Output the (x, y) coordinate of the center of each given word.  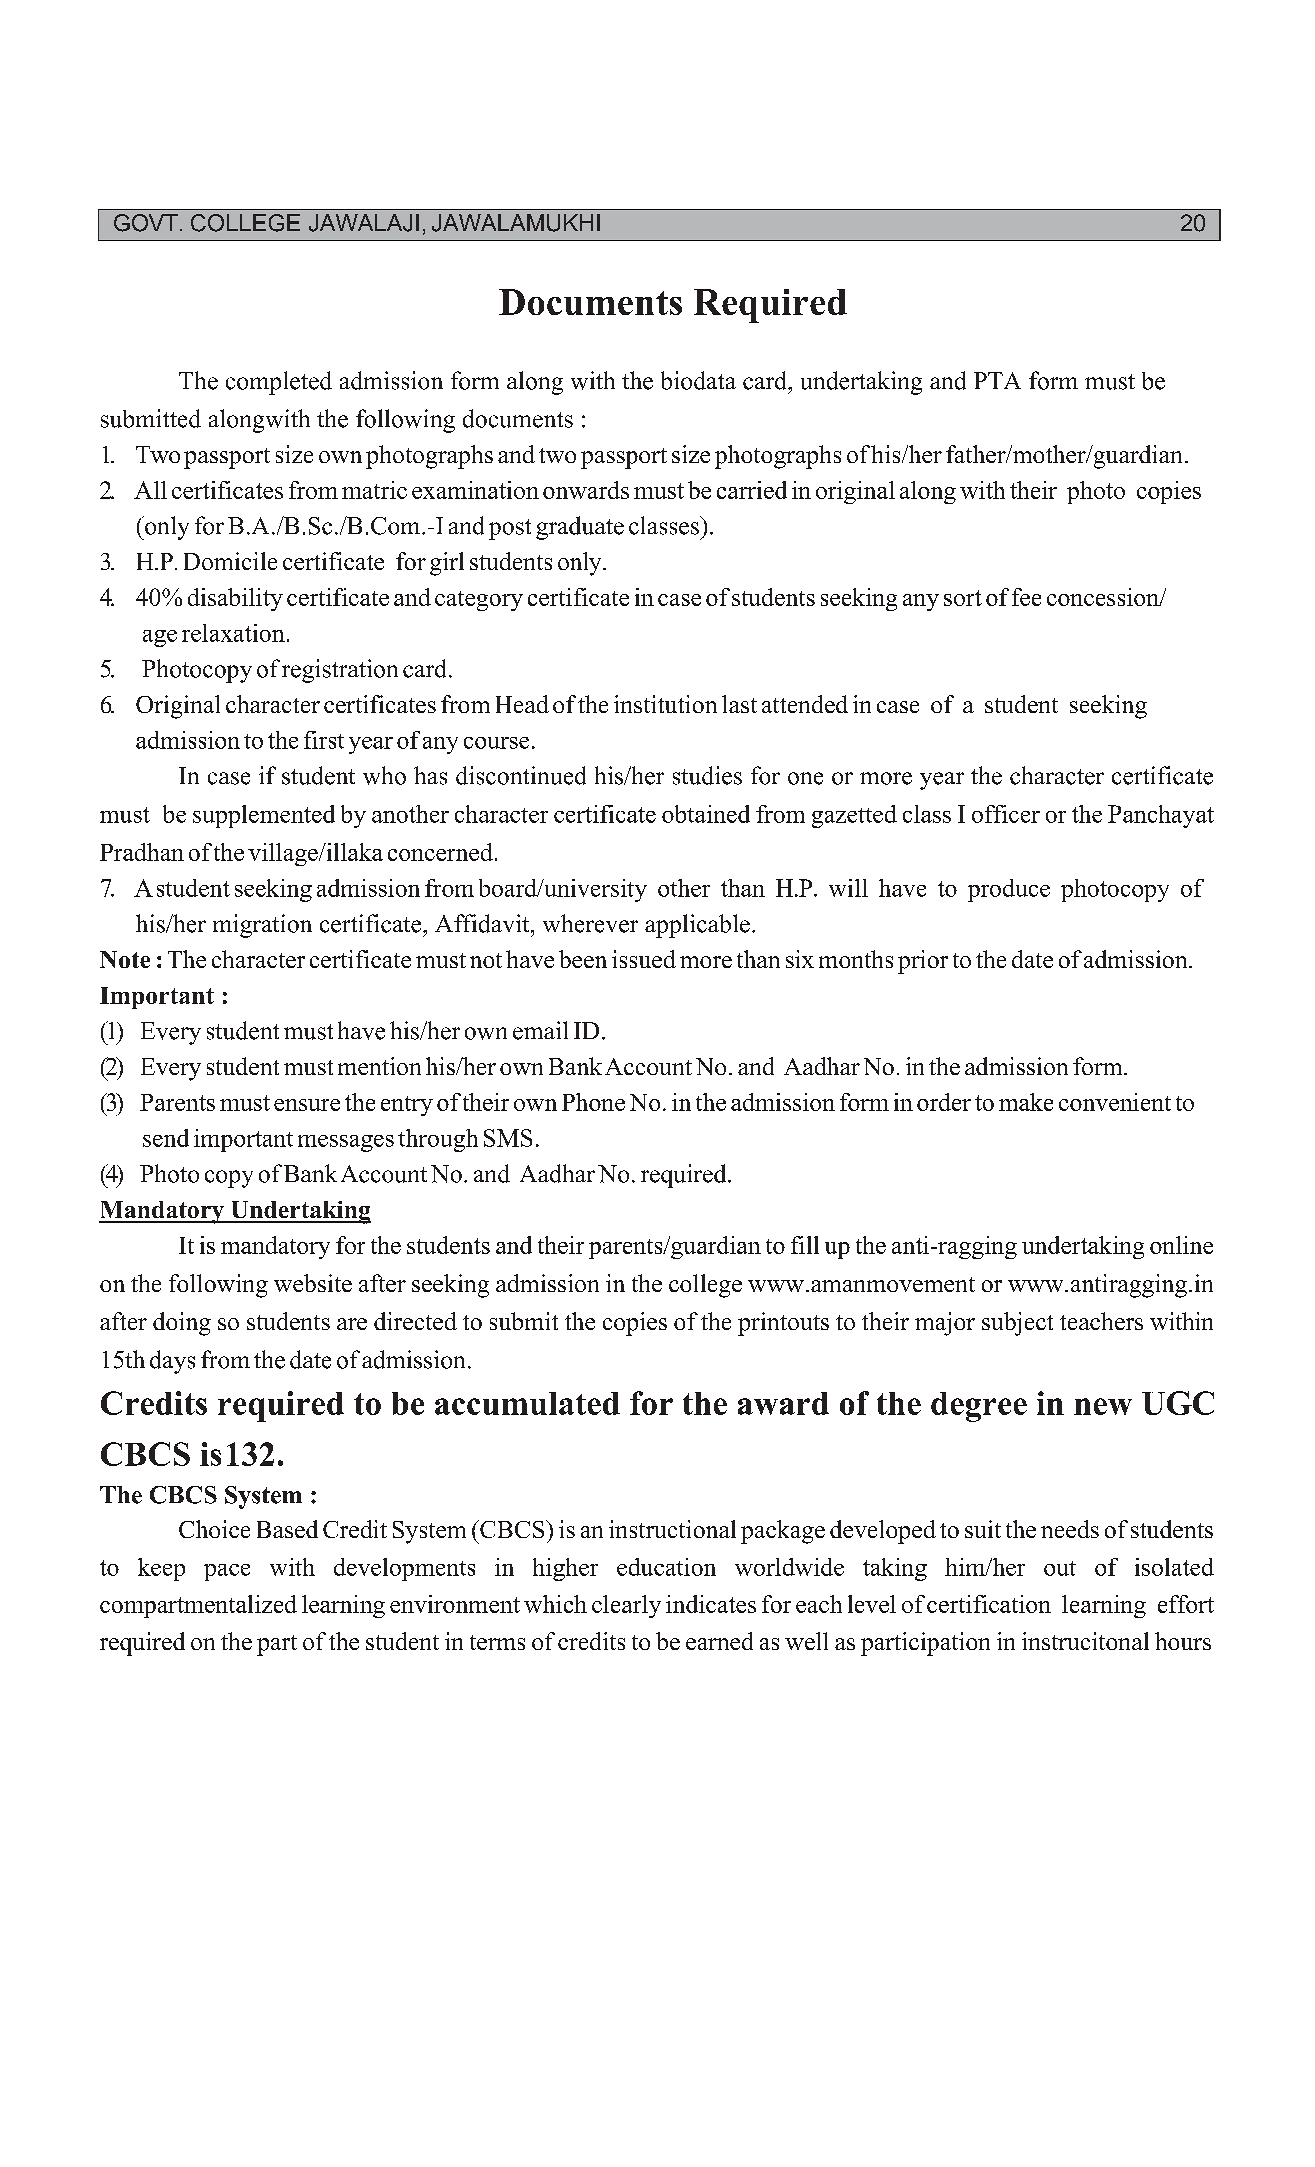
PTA (997, 380)
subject (1017, 1324)
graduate (580, 528)
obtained (706, 814)
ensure (307, 1105)
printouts (783, 1324)
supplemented (264, 816)
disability (235, 599)
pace (227, 1572)
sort (963, 598)
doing (182, 1324)
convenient (1115, 1102)
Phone (593, 1102)
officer (1006, 814)
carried (752, 490)
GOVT (146, 223)
